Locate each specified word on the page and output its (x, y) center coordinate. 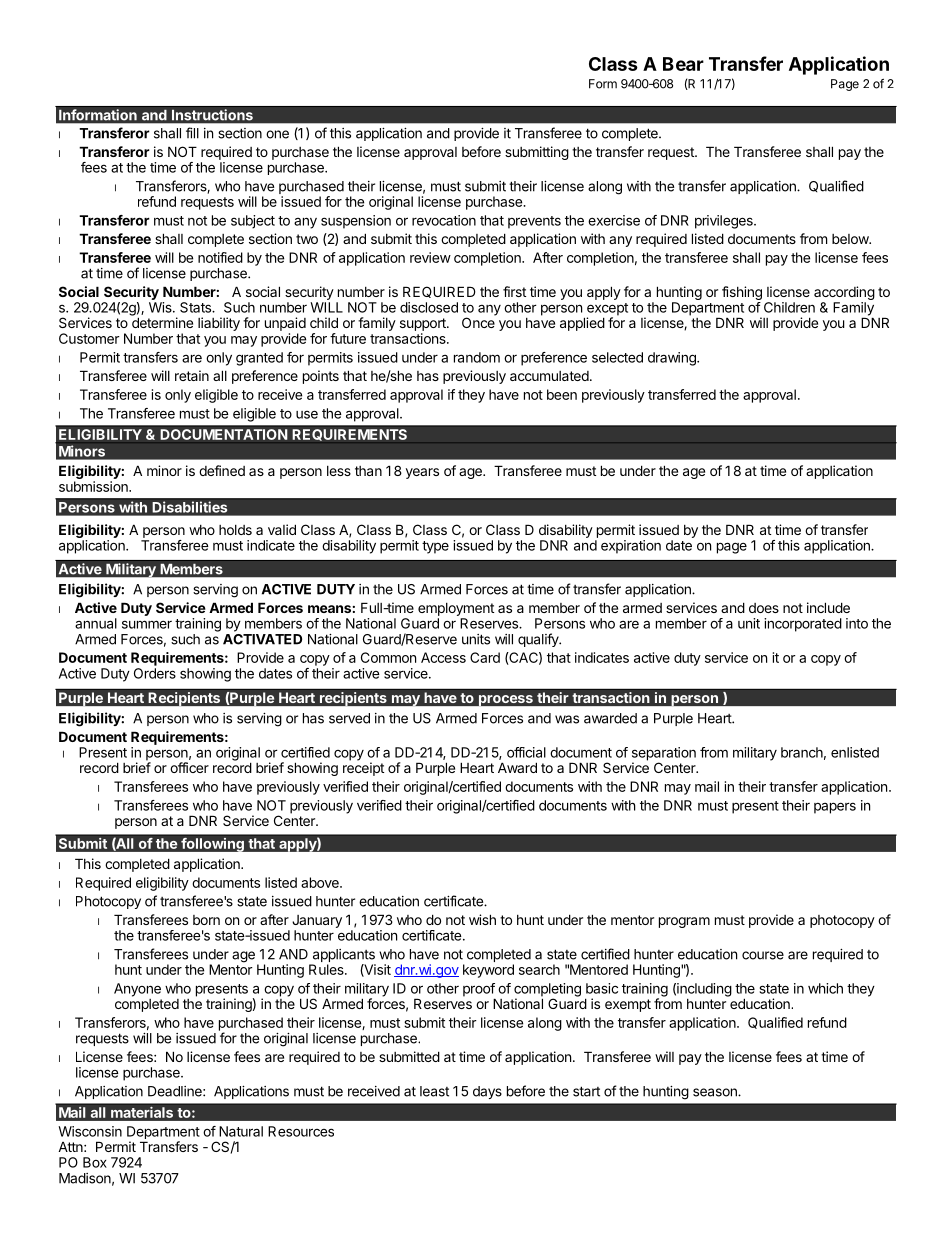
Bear (683, 64)
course (763, 955)
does (764, 608)
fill (192, 133)
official (526, 752)
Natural (241, 1131)
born (206, 920)
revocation (444, 220)
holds (235, 530)
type (435, 547)
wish (482, 919)
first (514, 291)
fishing (742, 293)
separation (664, 755)
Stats (196, 307)
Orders (155, 673)
